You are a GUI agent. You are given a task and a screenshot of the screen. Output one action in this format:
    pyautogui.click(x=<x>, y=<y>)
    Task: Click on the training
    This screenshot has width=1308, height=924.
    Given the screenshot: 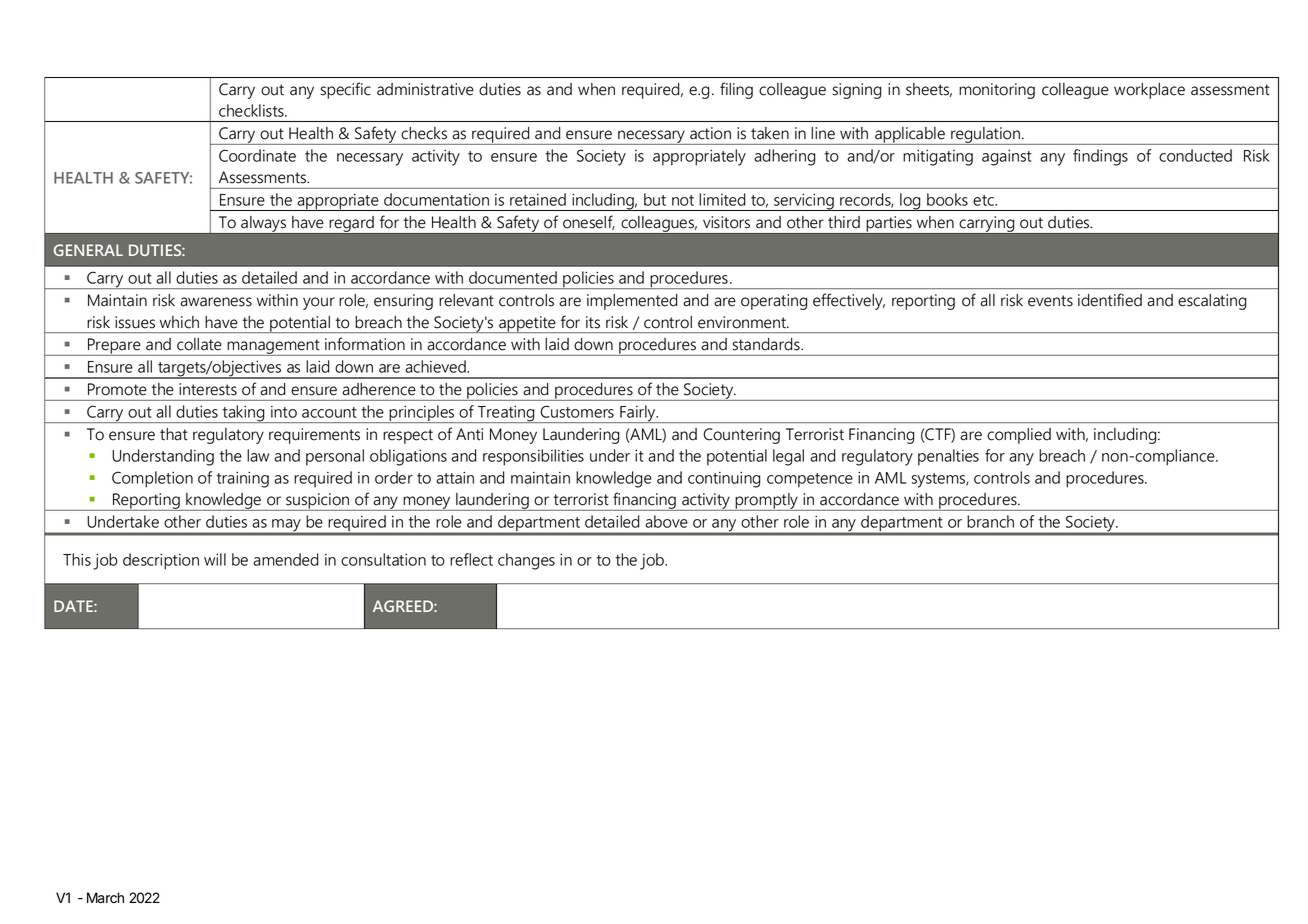 What is the action you would take?
    pyautogui.click(x=243, y=480)
